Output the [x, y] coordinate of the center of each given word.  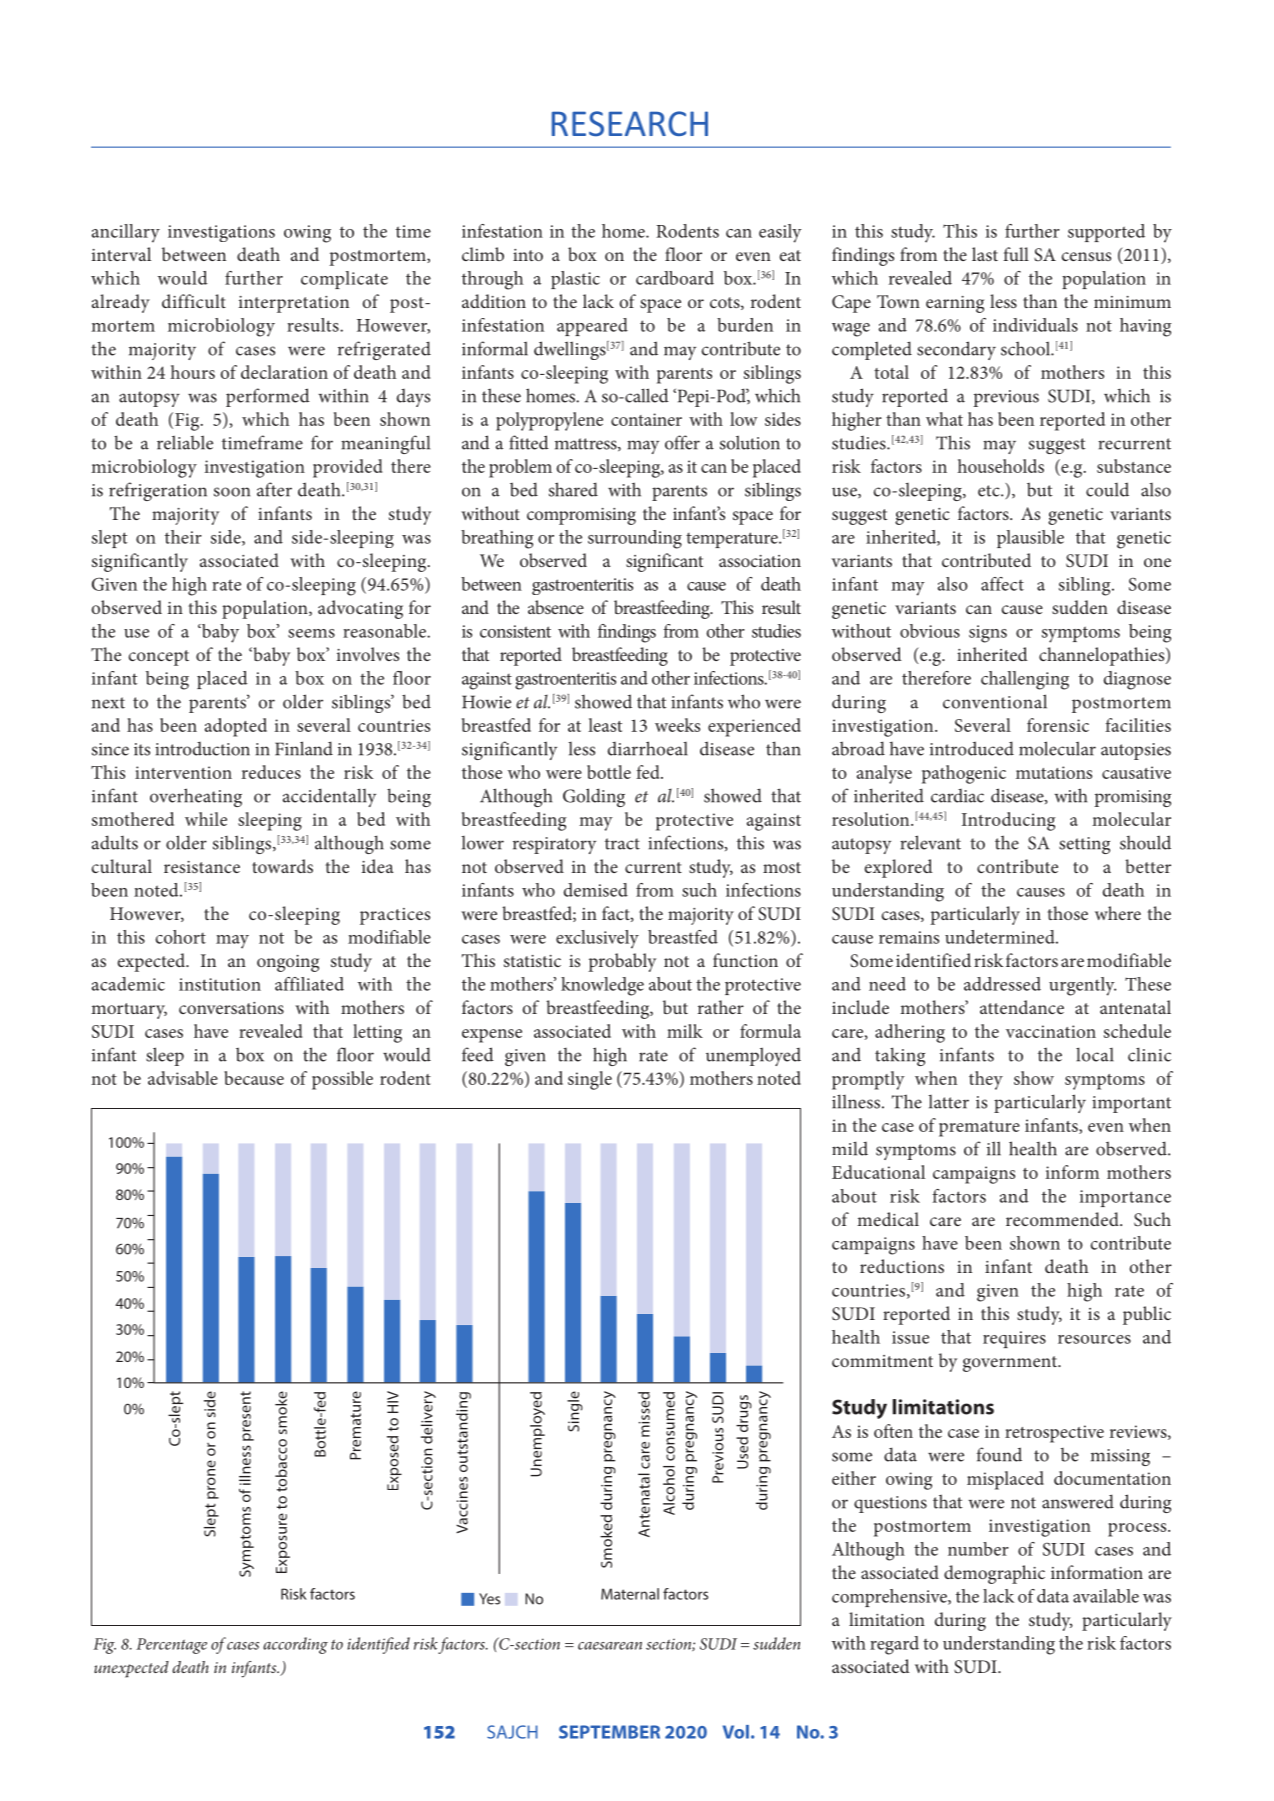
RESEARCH [630, 124]
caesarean [610, 1646]
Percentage [171, 1646]
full [1016, 254]
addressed [1002, 984]
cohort [181, 937]
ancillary [126, 233]
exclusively [597, 939]
